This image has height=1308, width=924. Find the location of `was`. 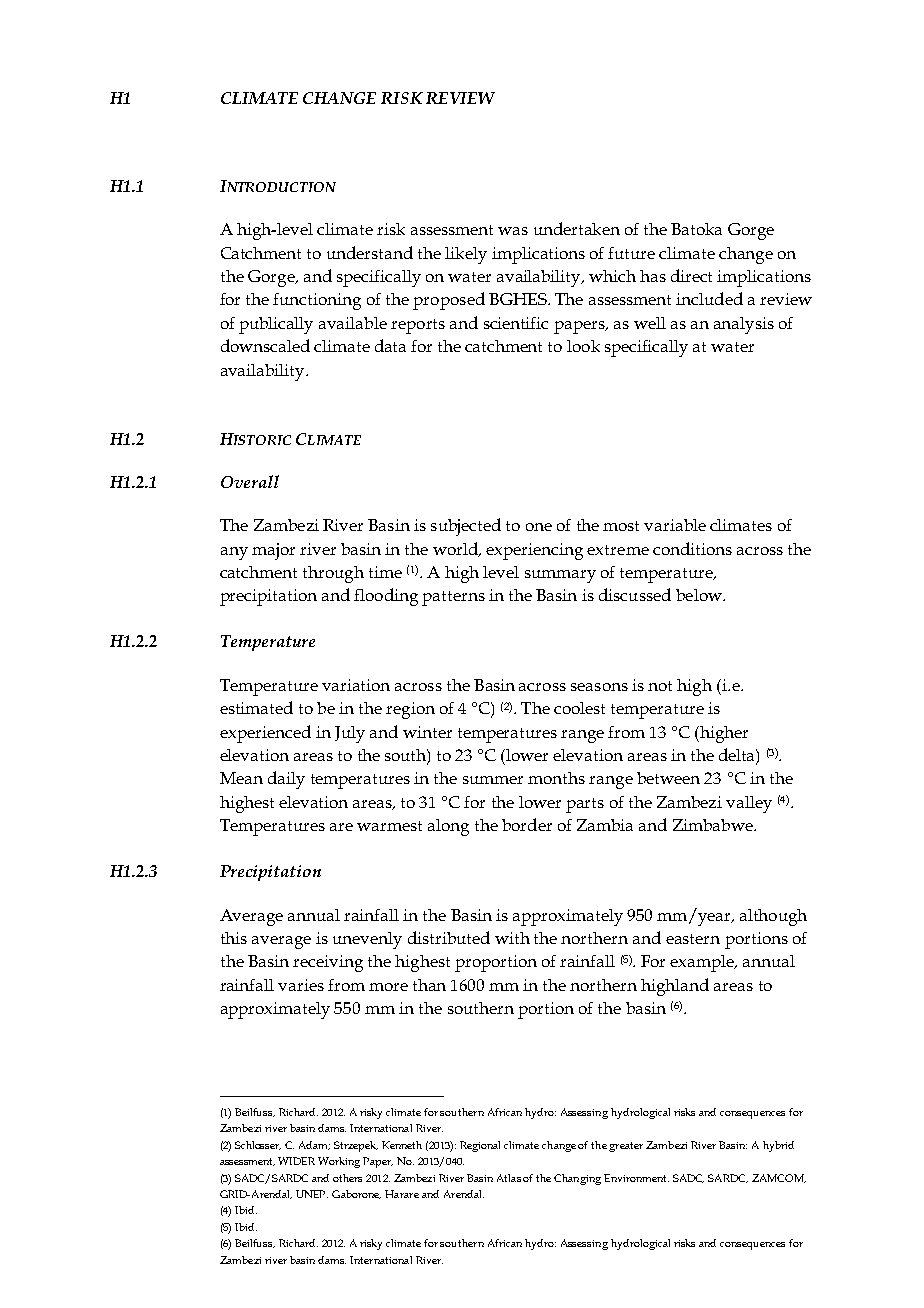

was is located at coordinates (513, 231).
